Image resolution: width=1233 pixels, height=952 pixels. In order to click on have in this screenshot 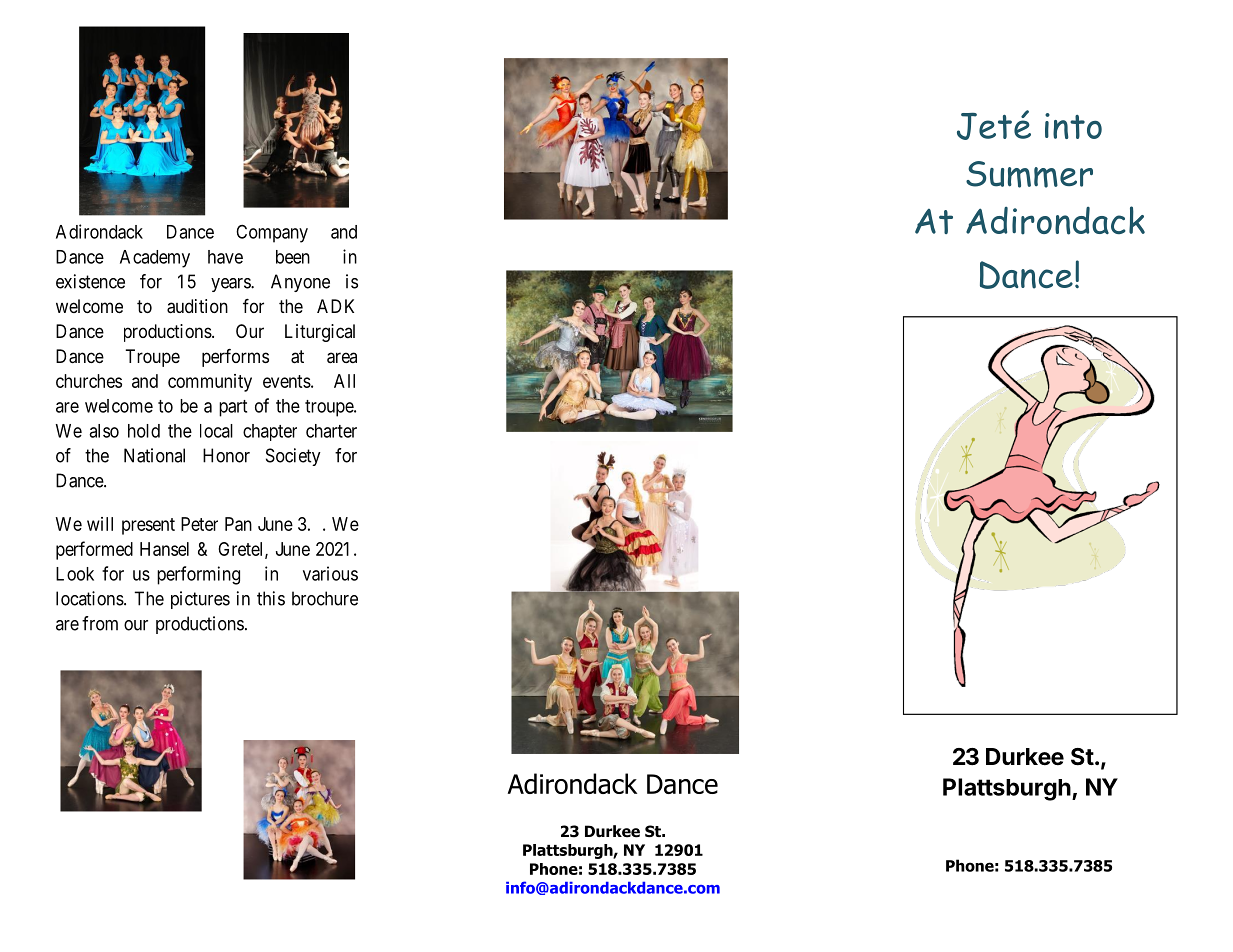, I will do `click(225, 257)`.
